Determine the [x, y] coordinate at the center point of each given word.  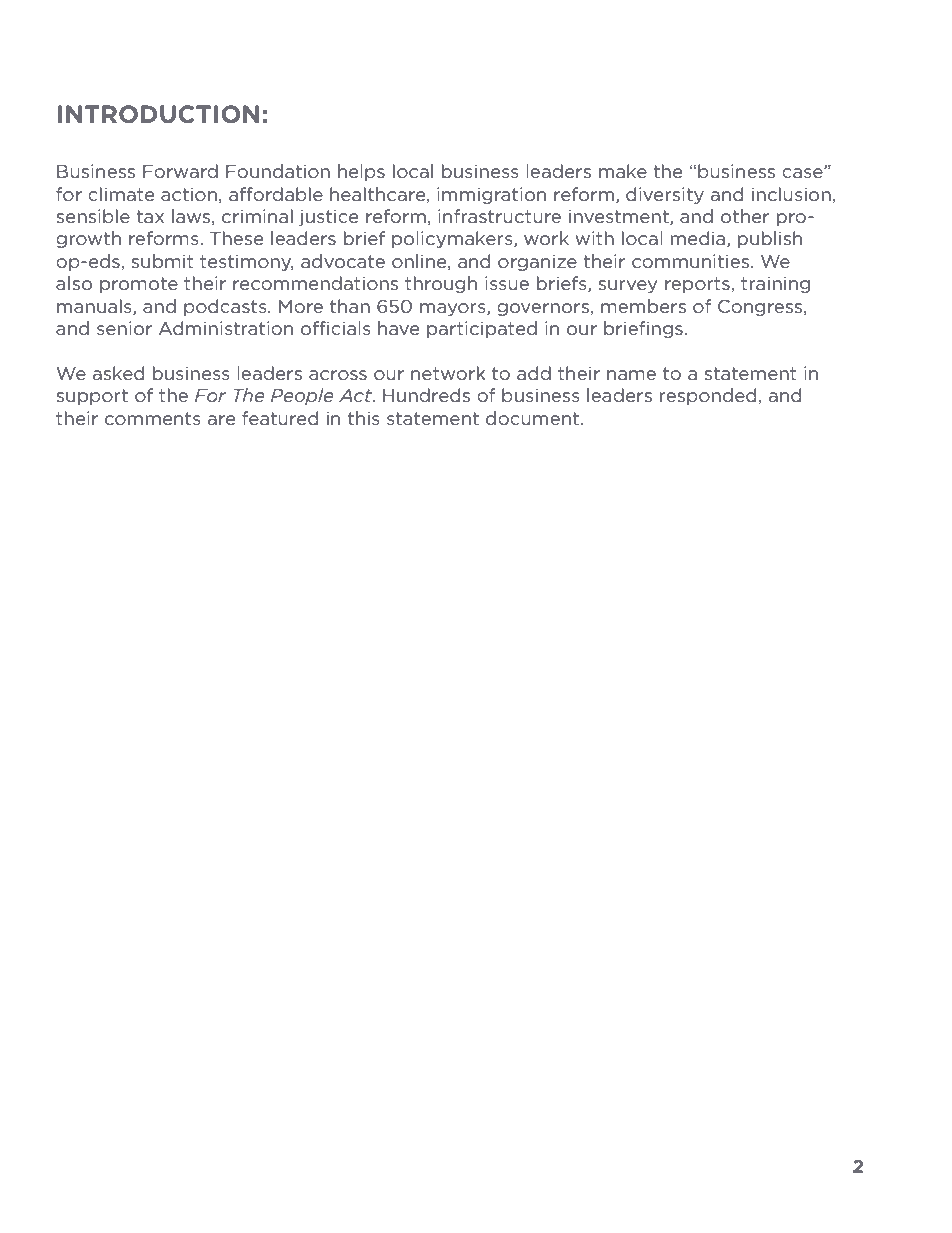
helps [361, 172]
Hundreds [426, 395]
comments [153, 418]
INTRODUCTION [158, 114]
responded [709, 396]
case [803, 173]
